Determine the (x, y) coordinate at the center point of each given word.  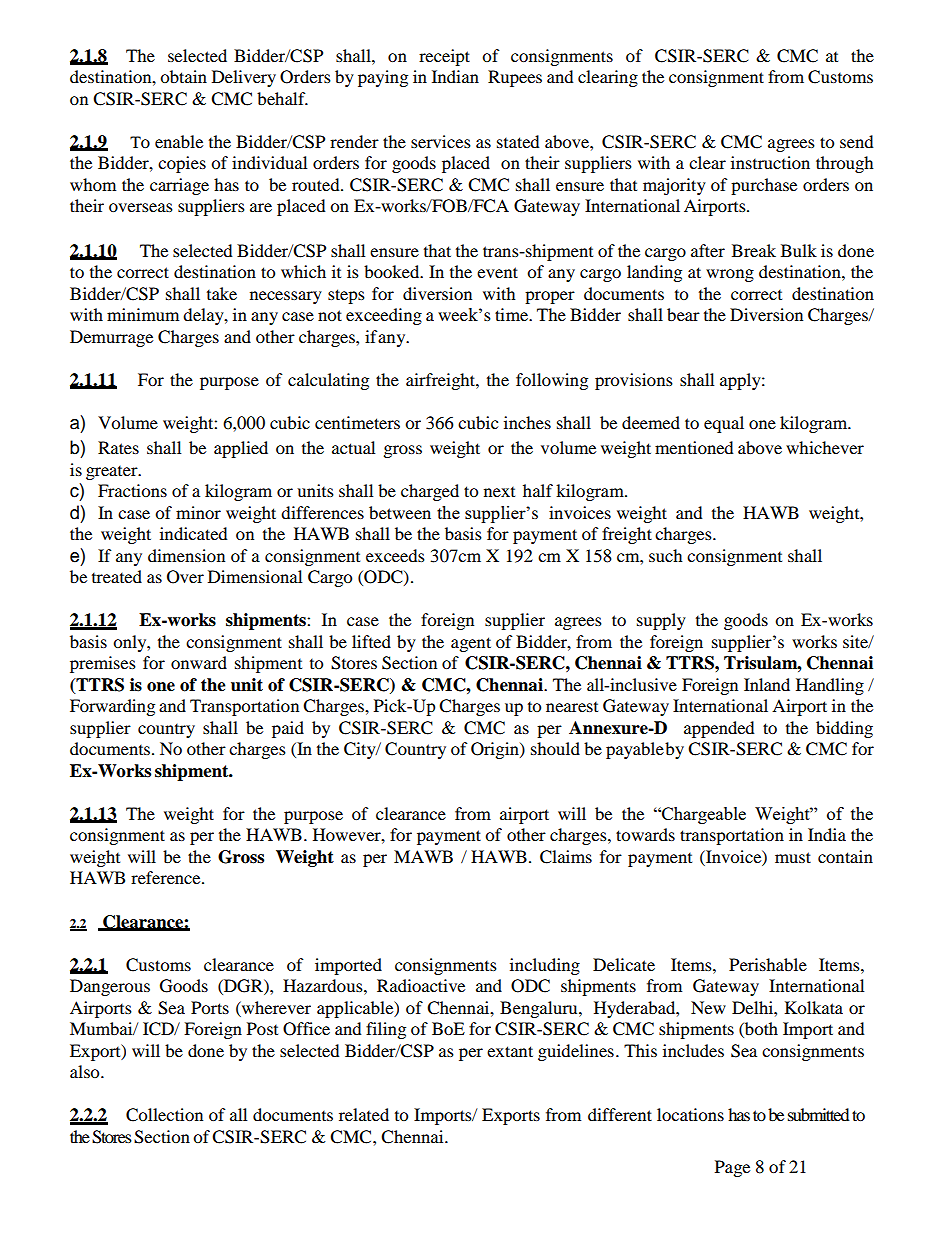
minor (198, 512)
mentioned (694, 447)
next (499, 492)
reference (167, 877)
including (545, 966)
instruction (770, 162)
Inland (767, 684)
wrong (730, 275)
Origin (496, 750)
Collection (164, 1115)
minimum (143, 314)
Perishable (768, 964)
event (497, 272)
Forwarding (112, 707)
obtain (183, 76)
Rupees (515, 78)
